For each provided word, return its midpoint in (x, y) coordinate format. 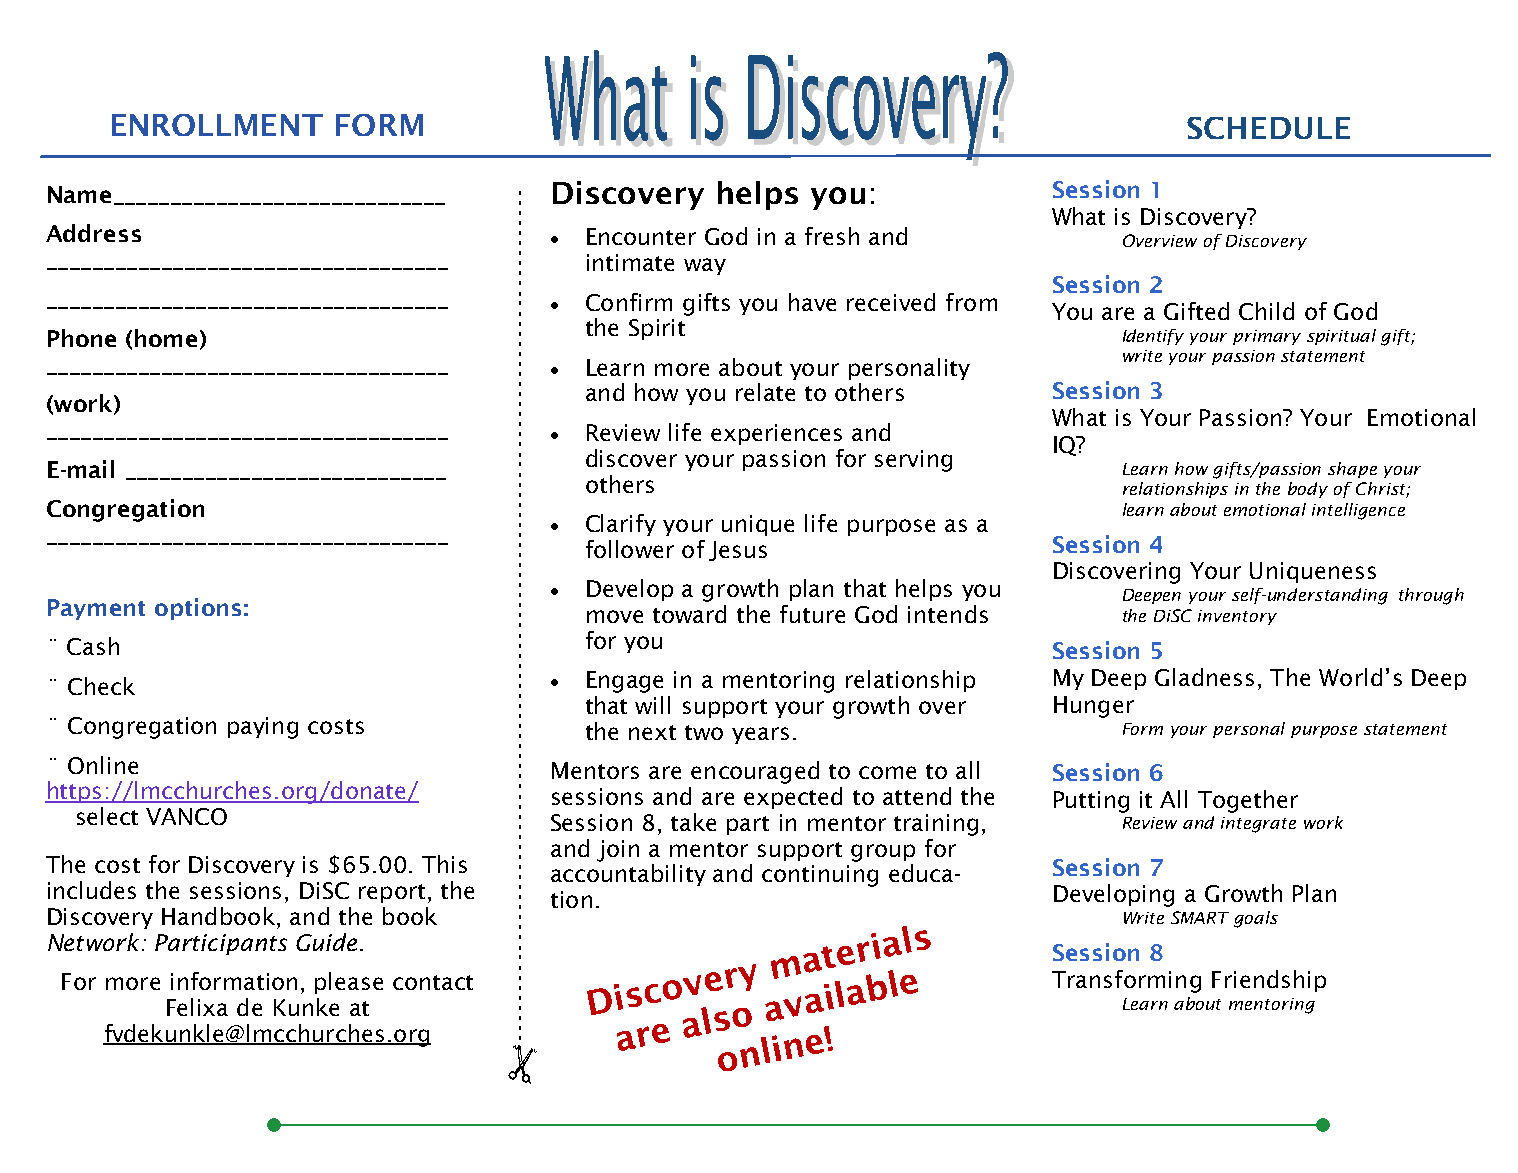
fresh (832, 236)
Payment (96, 609)
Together (1248, 801)
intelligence (1358, 511)
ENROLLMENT (217, 125)
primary (1267, 337)
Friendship (1269, 981)
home (166, 338)
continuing (820, 876)
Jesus (738, 551)
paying (263, 728)
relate (765, 392)
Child (1266, 311)
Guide (326, 942)
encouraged (755, 772)
